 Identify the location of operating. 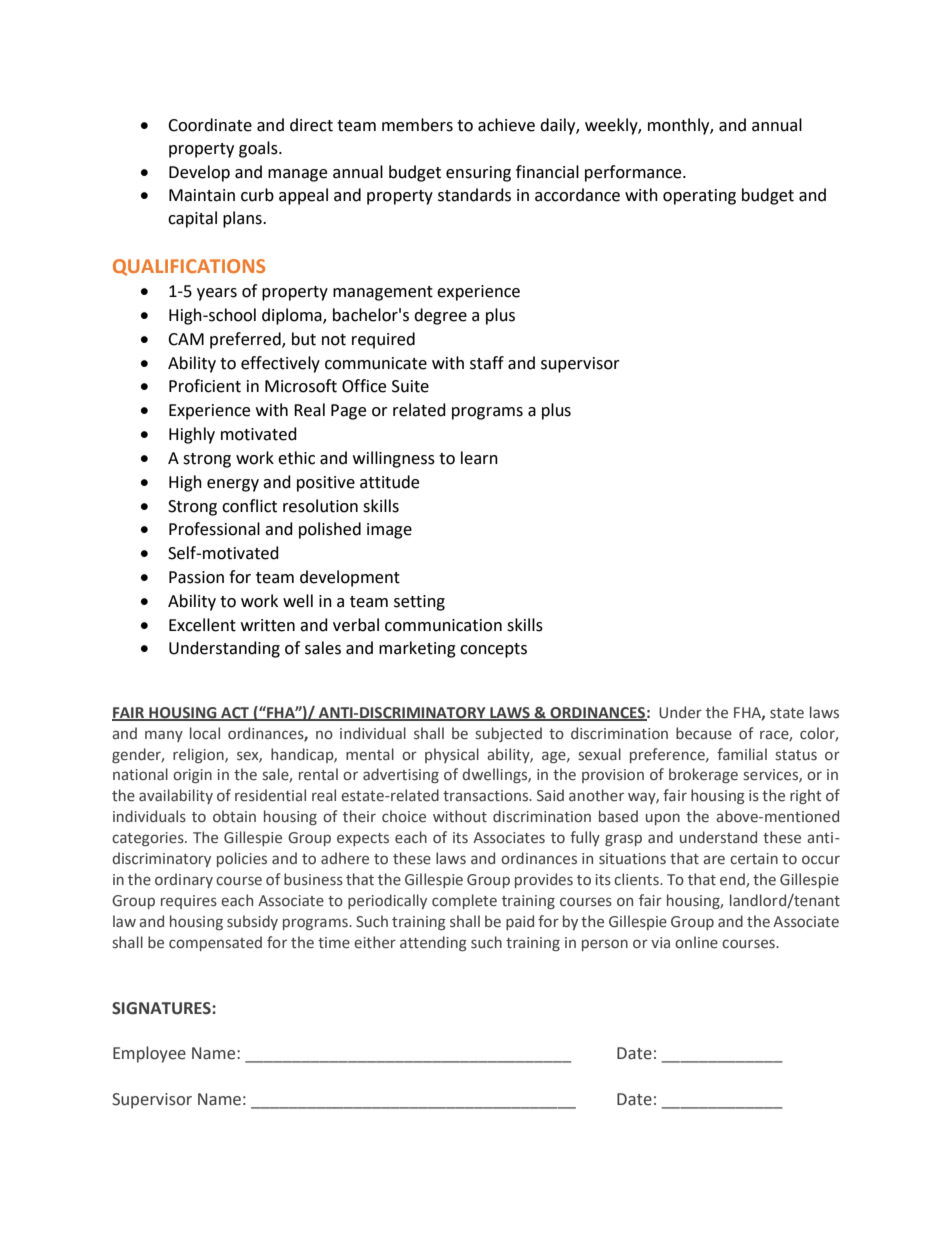
(699, 197).
